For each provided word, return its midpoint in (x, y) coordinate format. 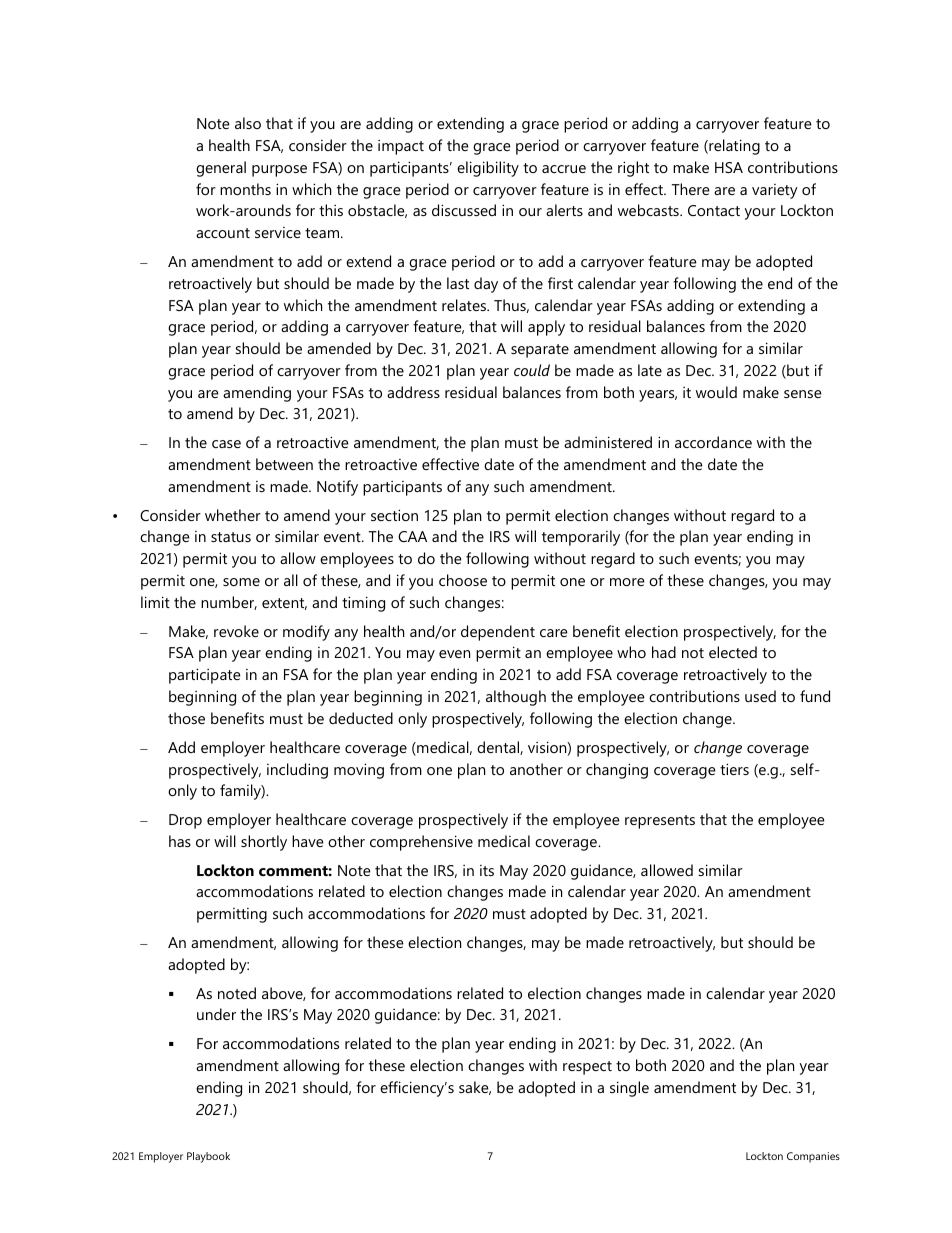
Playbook (208, 1157)
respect (587, 1068)
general (221, 169)
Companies (813, 1157)
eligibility (488, 169)
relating (733, 147)
